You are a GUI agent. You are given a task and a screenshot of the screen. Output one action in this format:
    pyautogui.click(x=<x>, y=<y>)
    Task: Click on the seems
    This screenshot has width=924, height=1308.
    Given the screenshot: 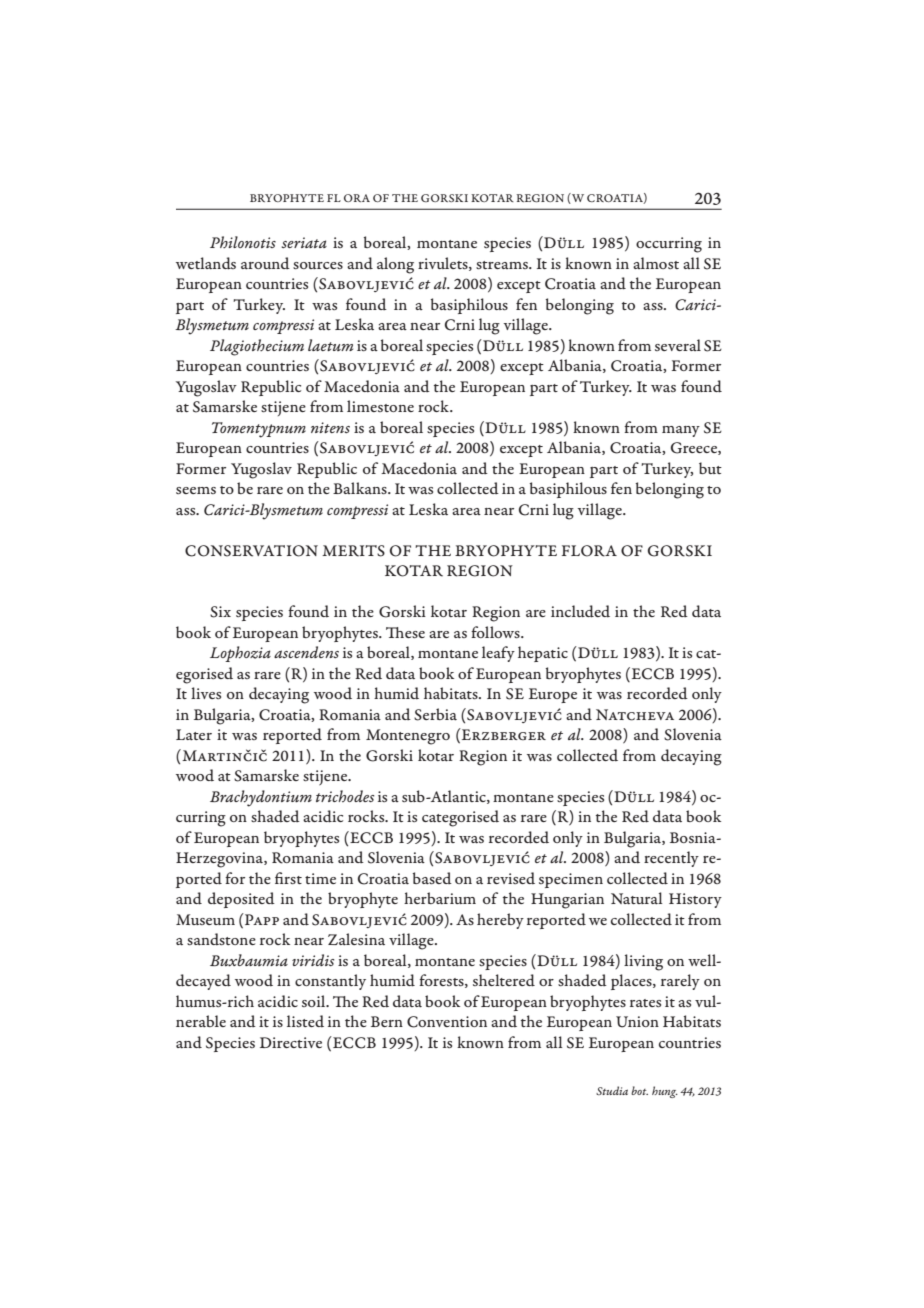 What is the action you would take?
    pyautogui.click(x=196, y=490)
